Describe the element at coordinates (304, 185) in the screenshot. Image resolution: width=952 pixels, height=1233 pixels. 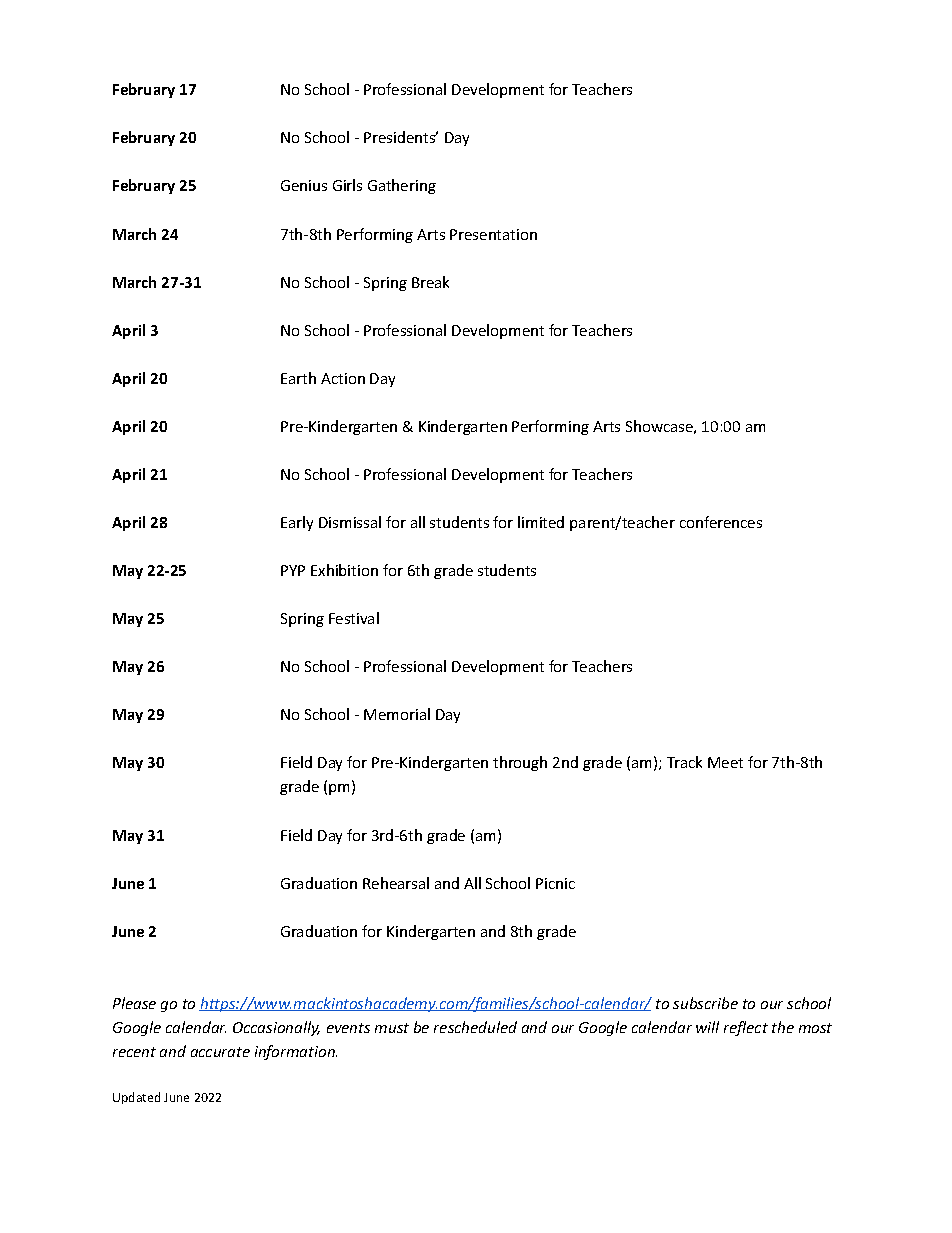
I see `Genius` at that location.
